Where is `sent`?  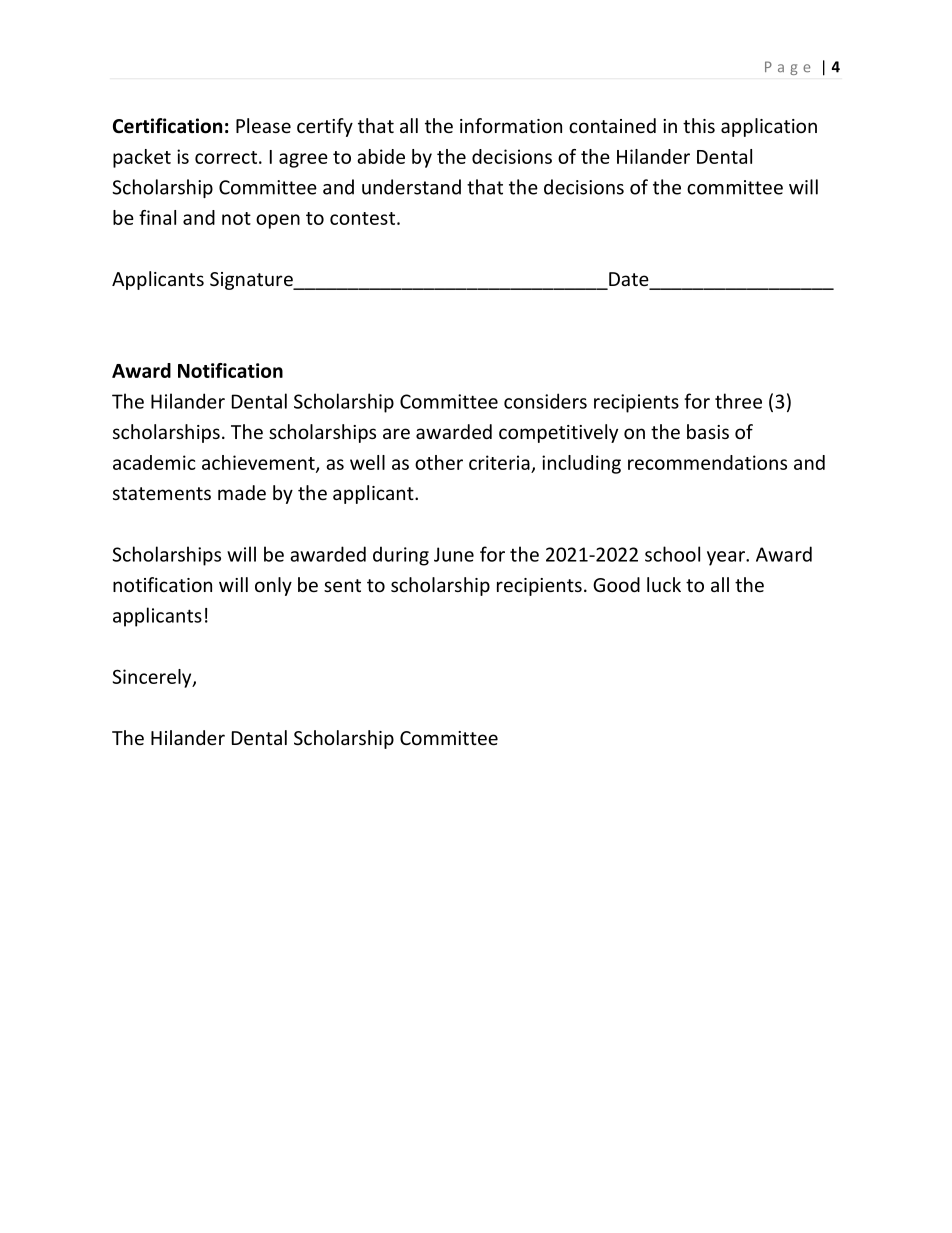 sent is located at coordinates (342, 585).
